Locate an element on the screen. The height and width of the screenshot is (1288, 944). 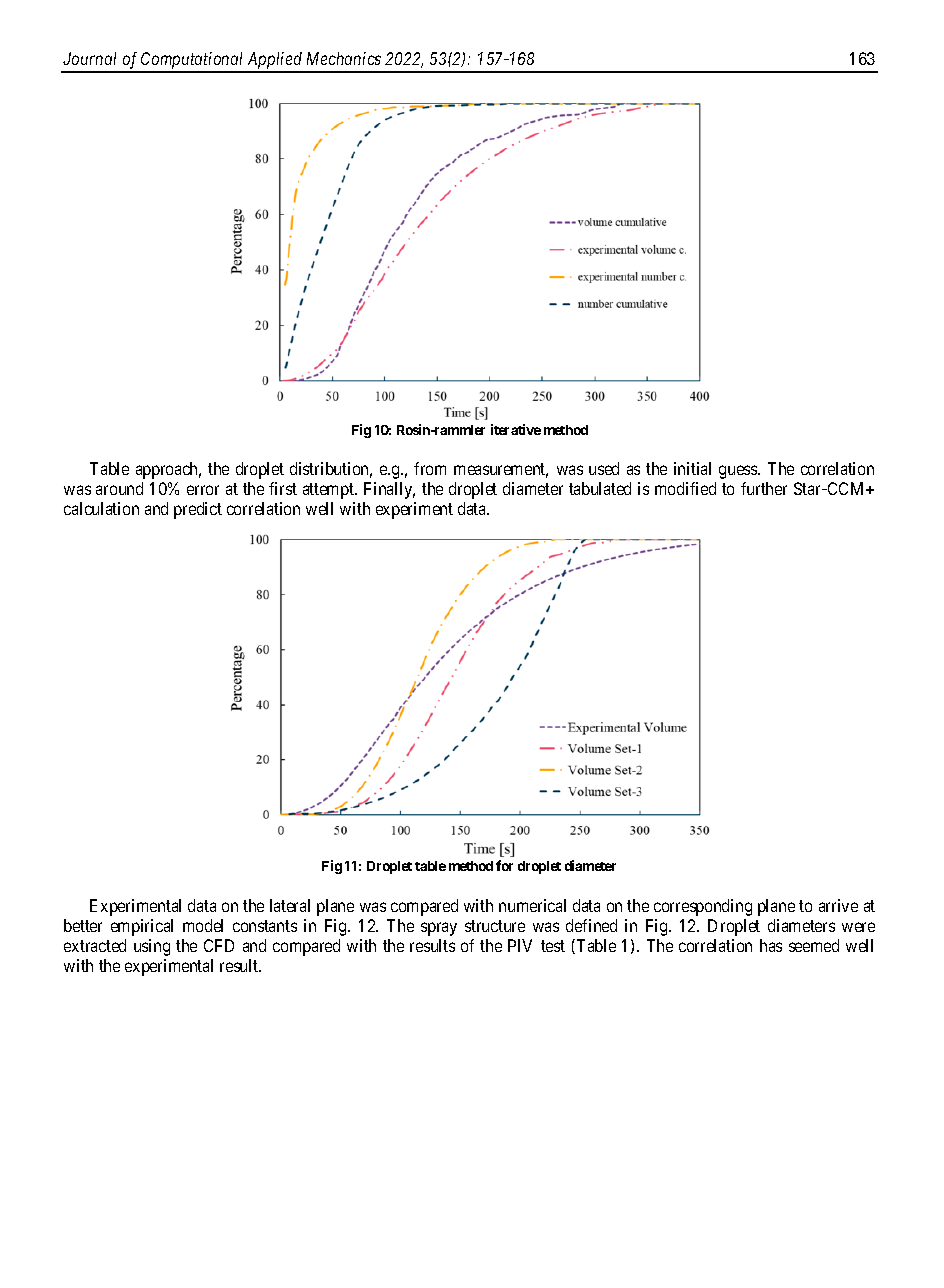
iterative is located at coordinates (516, 429).
